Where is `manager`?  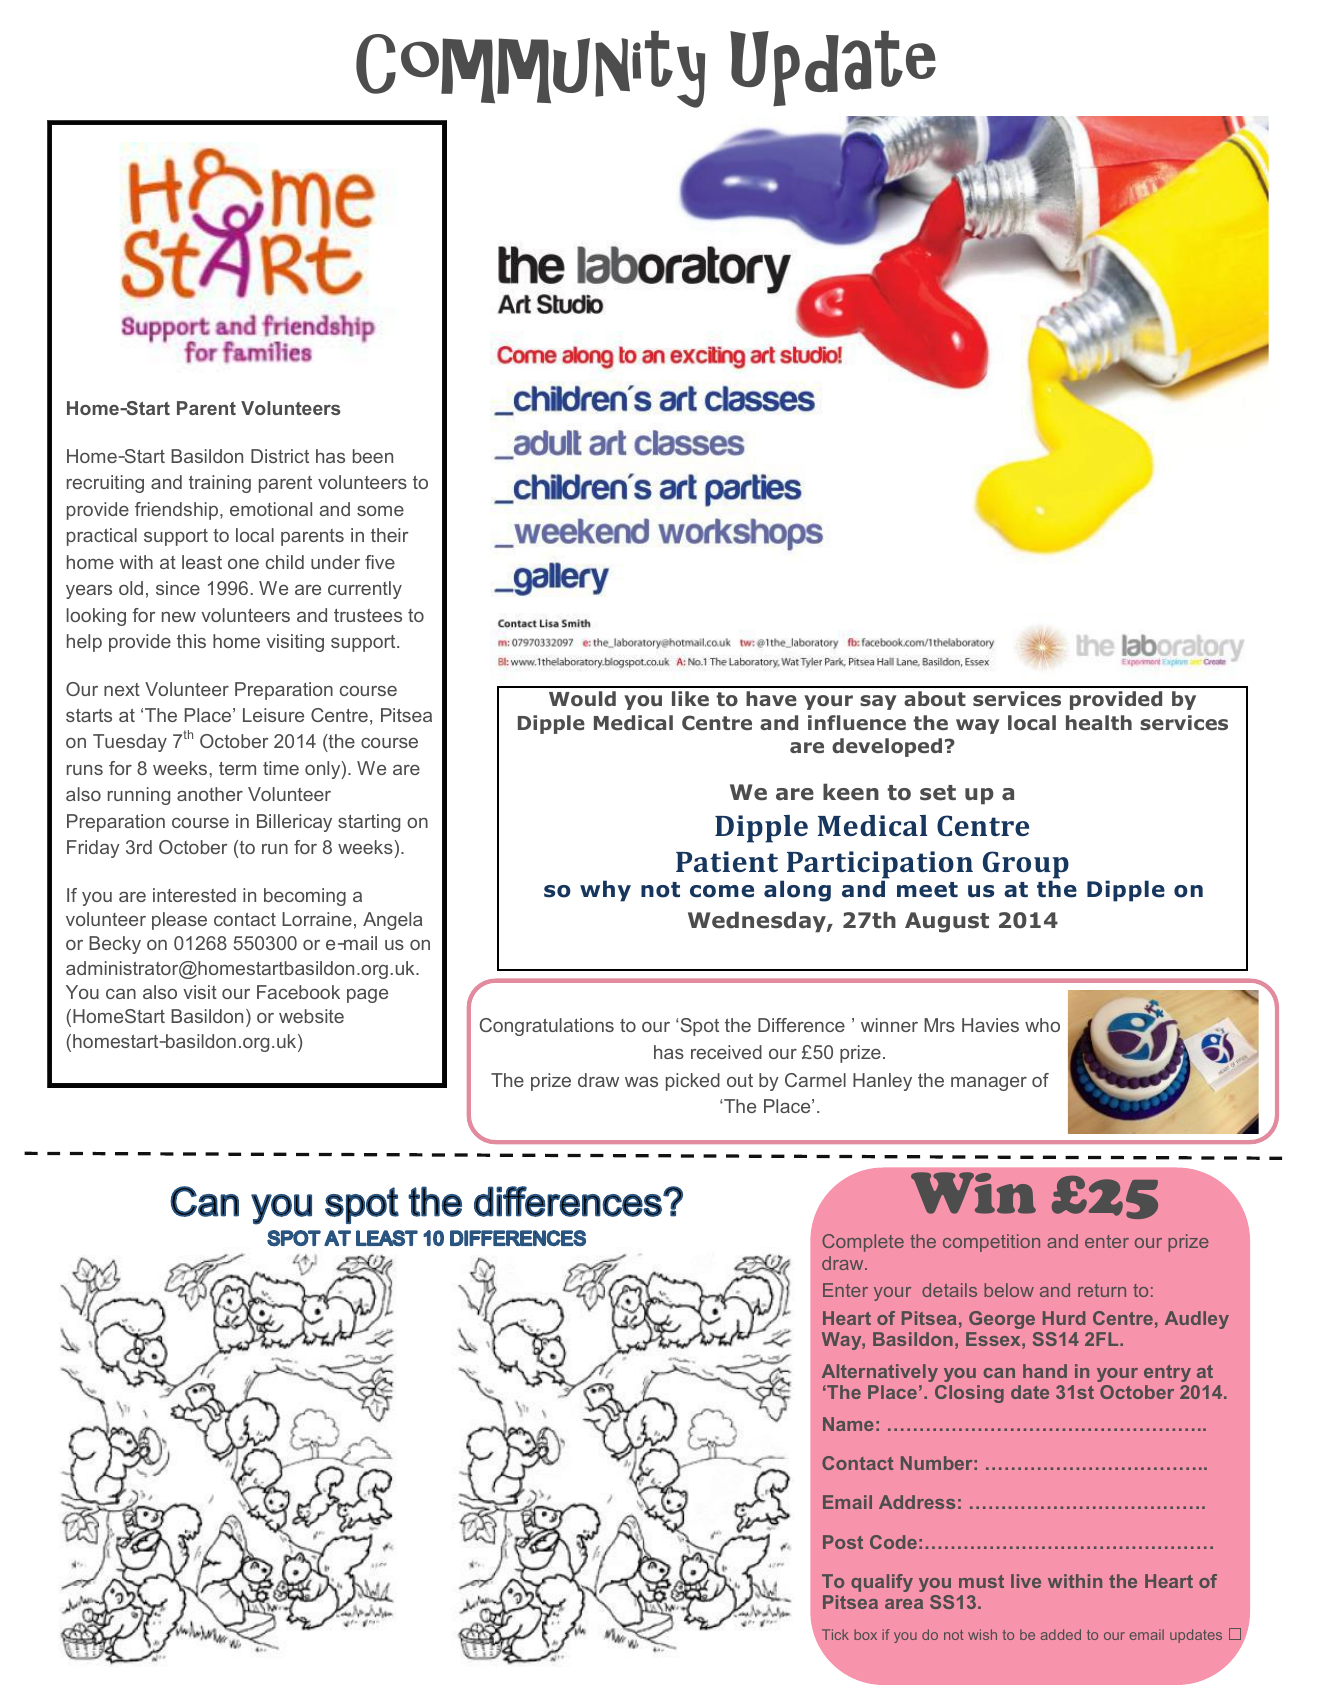 manager is located at coordinates (989, 1084).
